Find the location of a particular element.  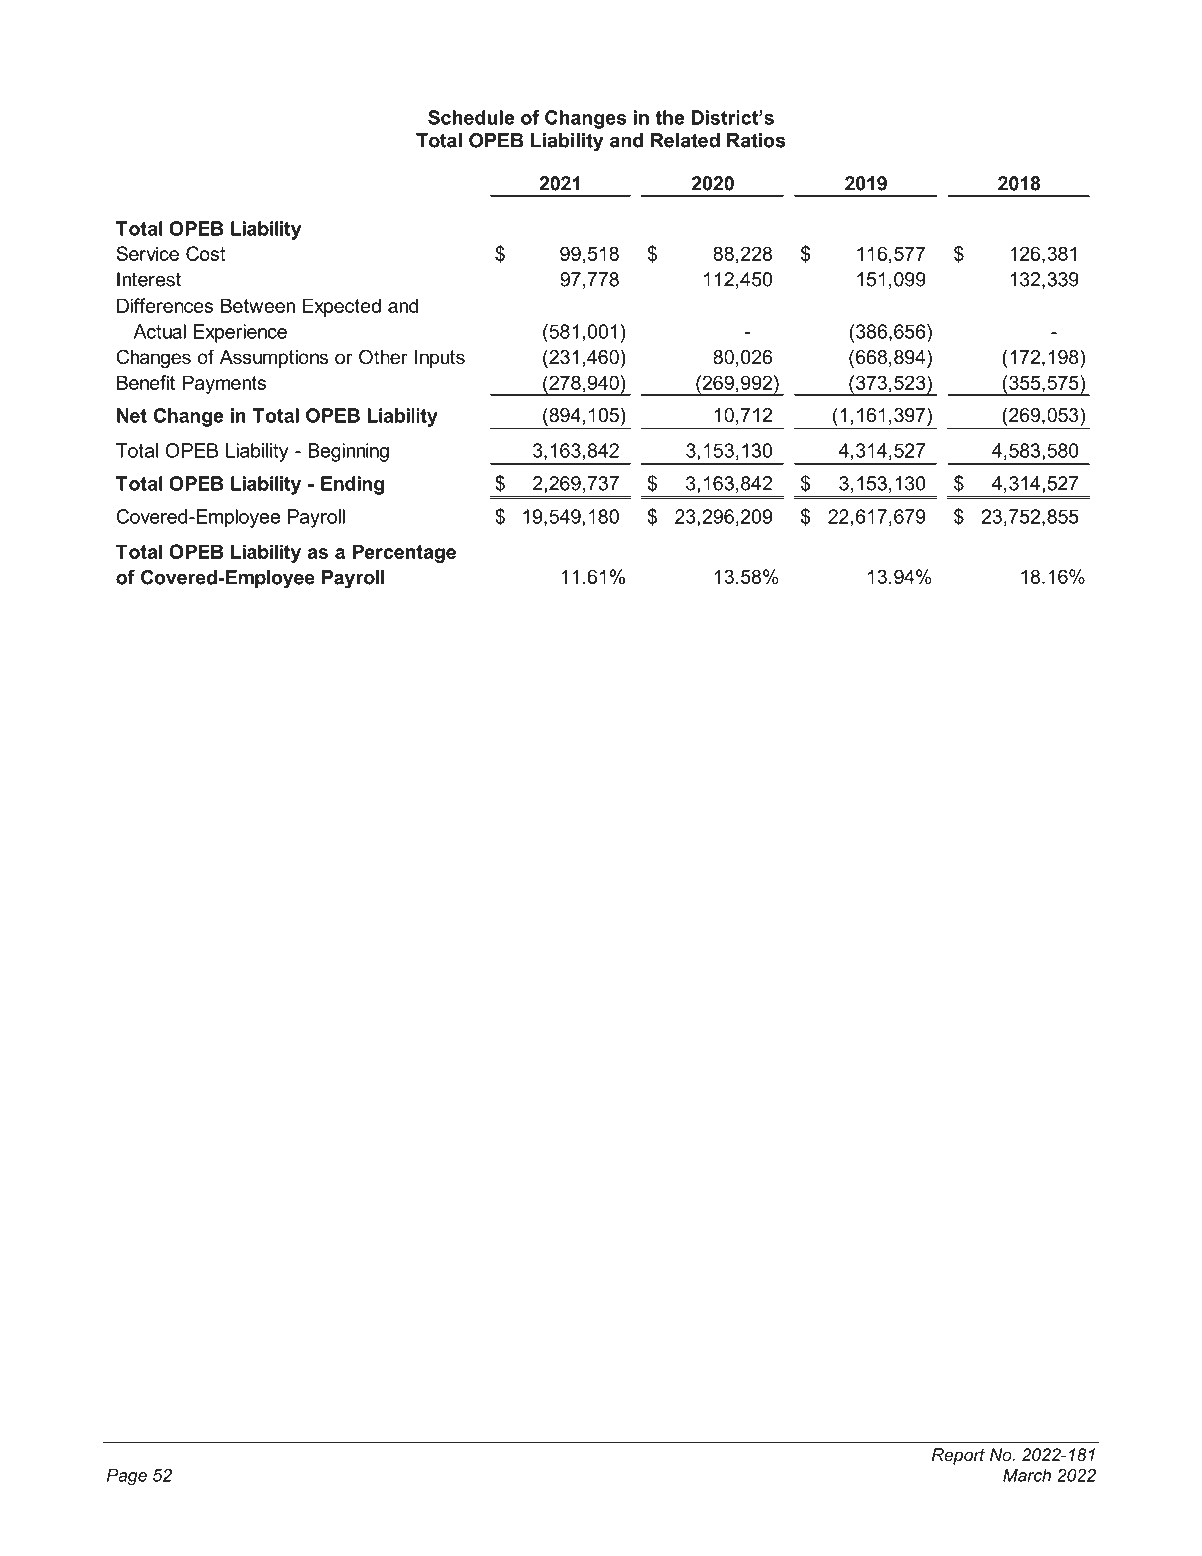

Ending is located at coordinates (352, 485).
